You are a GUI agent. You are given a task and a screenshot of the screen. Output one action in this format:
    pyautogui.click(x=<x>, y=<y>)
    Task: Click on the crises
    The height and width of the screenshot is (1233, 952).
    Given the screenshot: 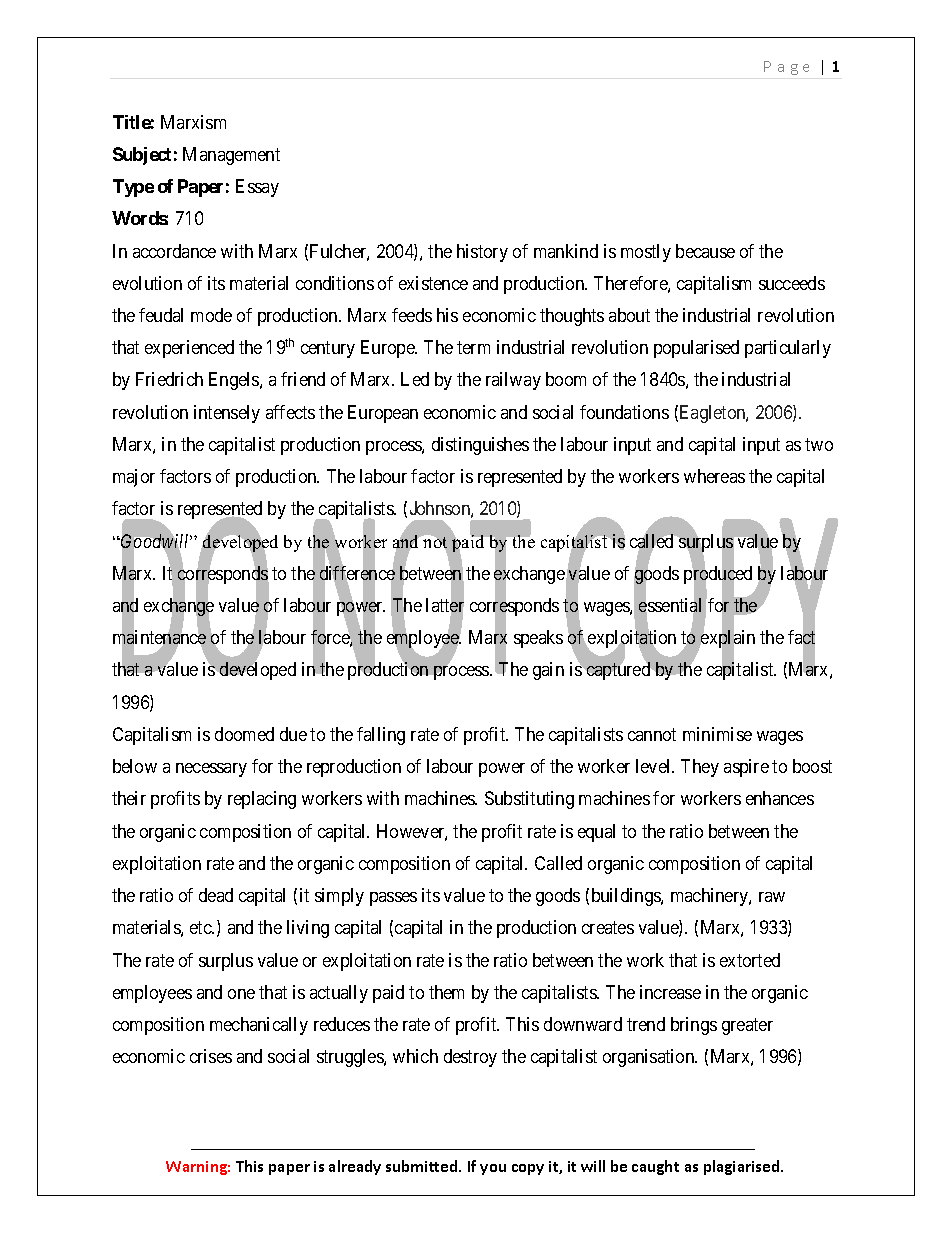 What is the action you would take?
    pyautogui.click(x=211, y=1056)
